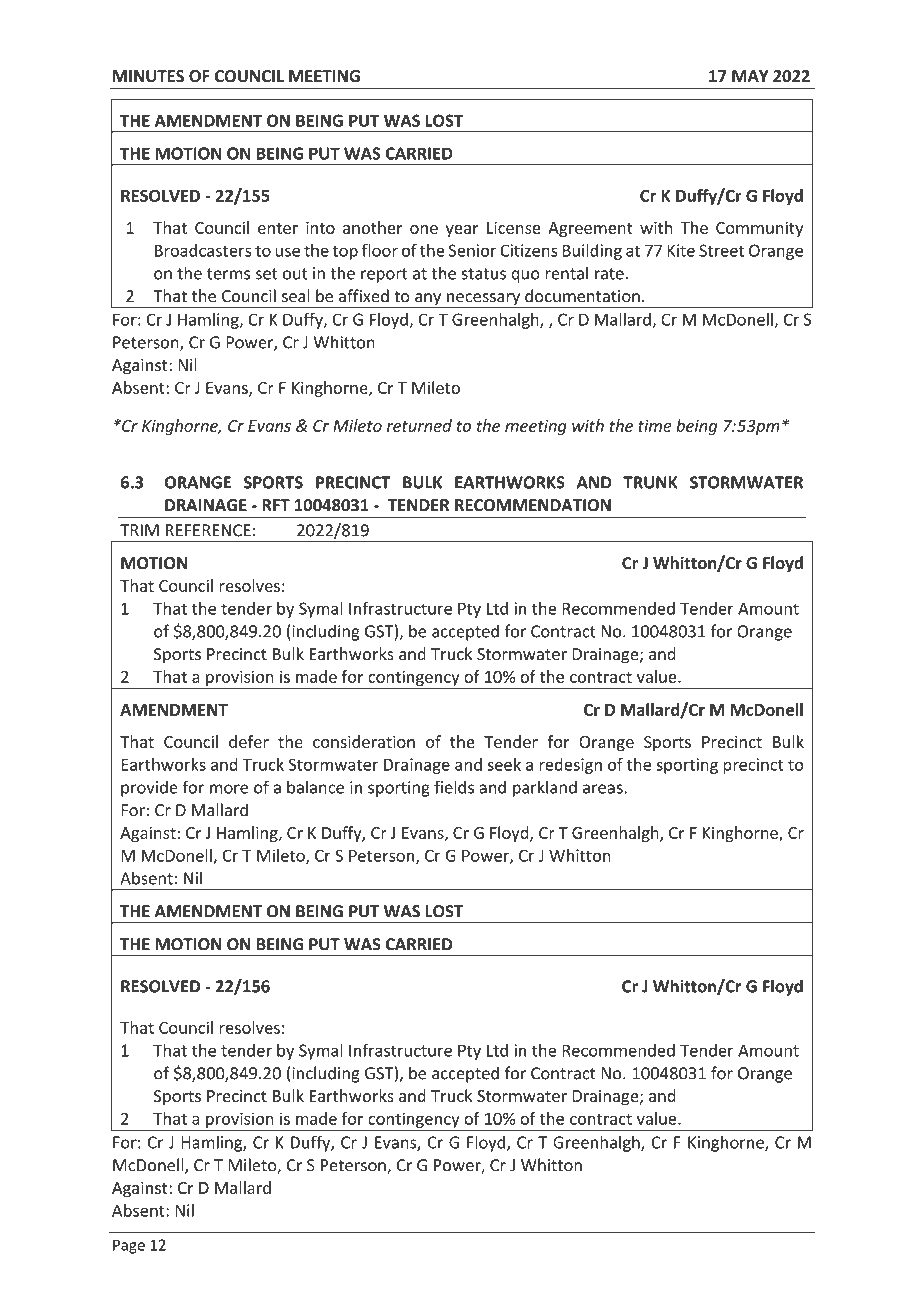  What do you see at coordinates (364, 741) in the screenshot?
I see `consideration` at bounding box center [364, 741].
